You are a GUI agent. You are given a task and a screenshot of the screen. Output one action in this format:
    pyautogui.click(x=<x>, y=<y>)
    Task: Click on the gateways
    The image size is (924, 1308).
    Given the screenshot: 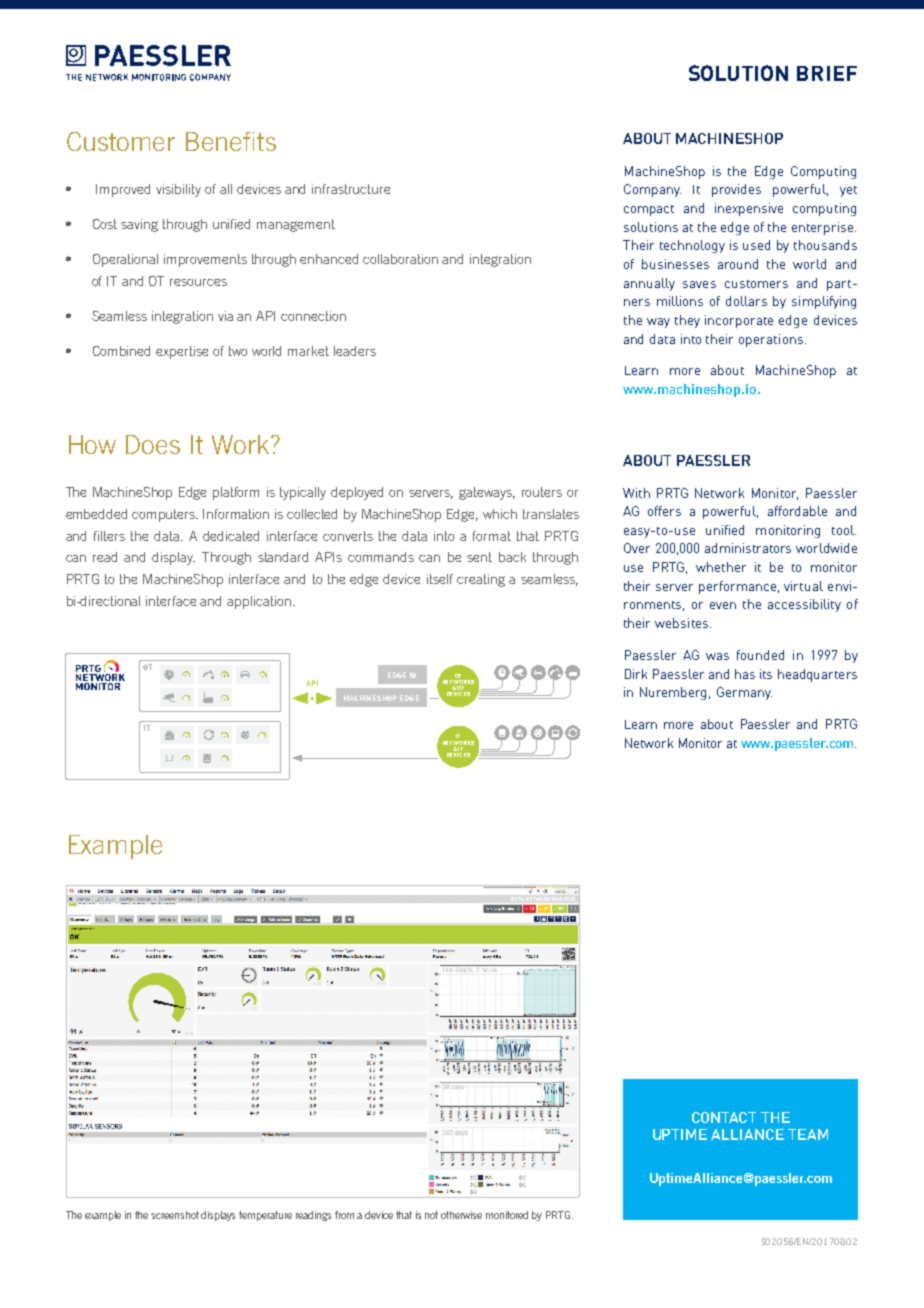 What is the action you would take?
    pyautogui.click(x=487, y=493)
